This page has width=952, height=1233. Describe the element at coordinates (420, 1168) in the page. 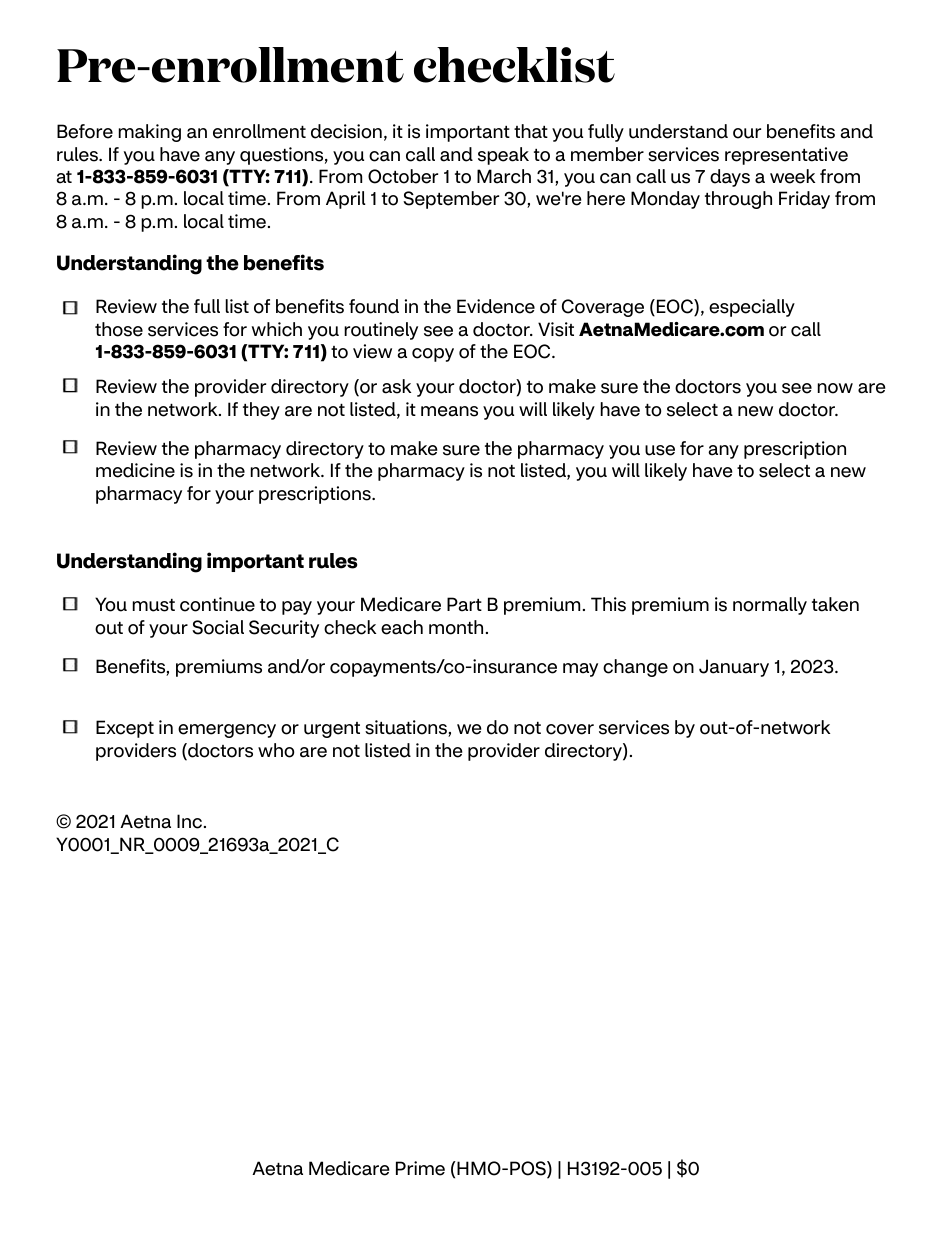

I see `Prime` at that location.
